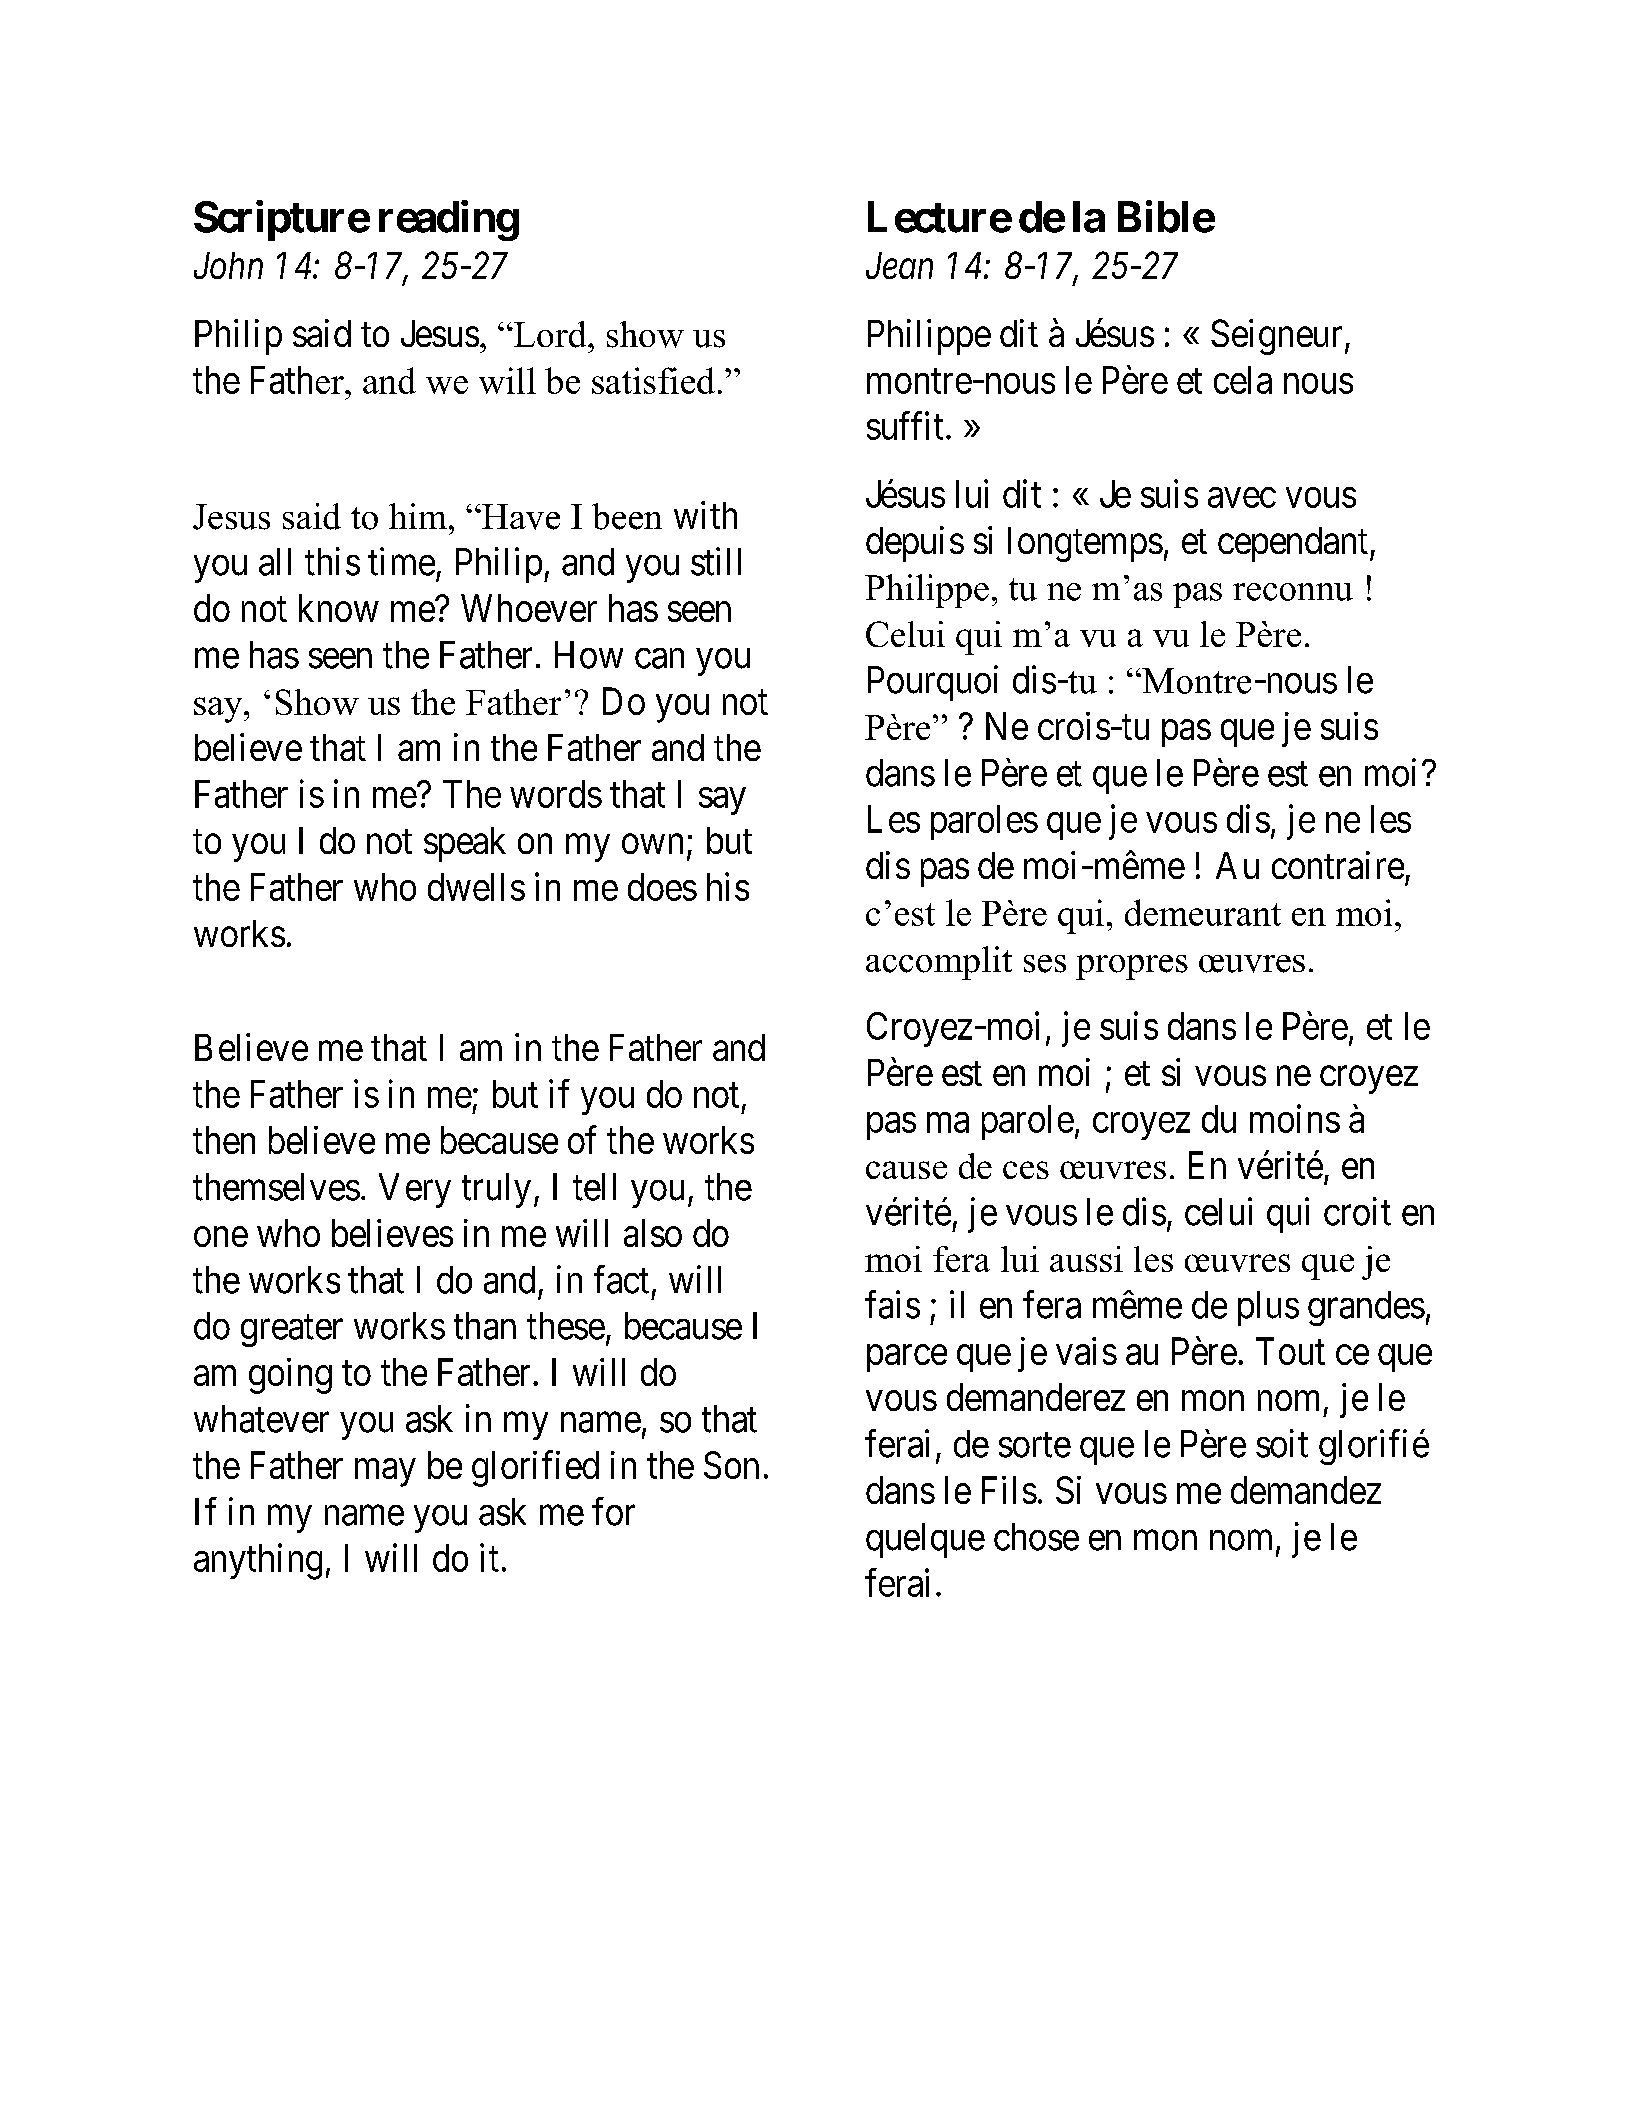  What do you see at coordinates (228, 265) in the screenshot?
I see `John` at bounding box center [228, 265].
